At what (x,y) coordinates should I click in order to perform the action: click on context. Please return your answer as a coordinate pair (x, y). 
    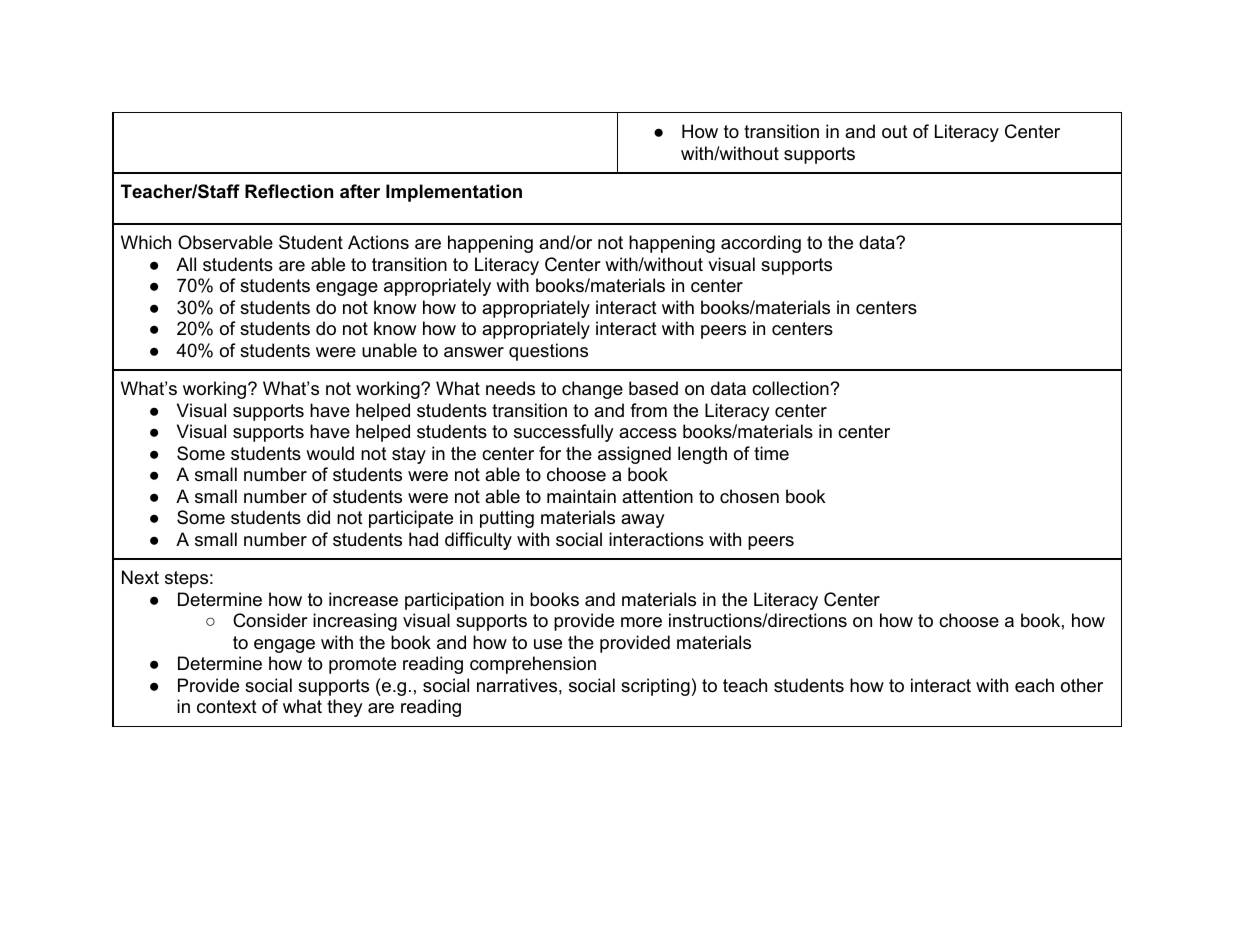
    Looking at the image, I should click on (227, 707).
